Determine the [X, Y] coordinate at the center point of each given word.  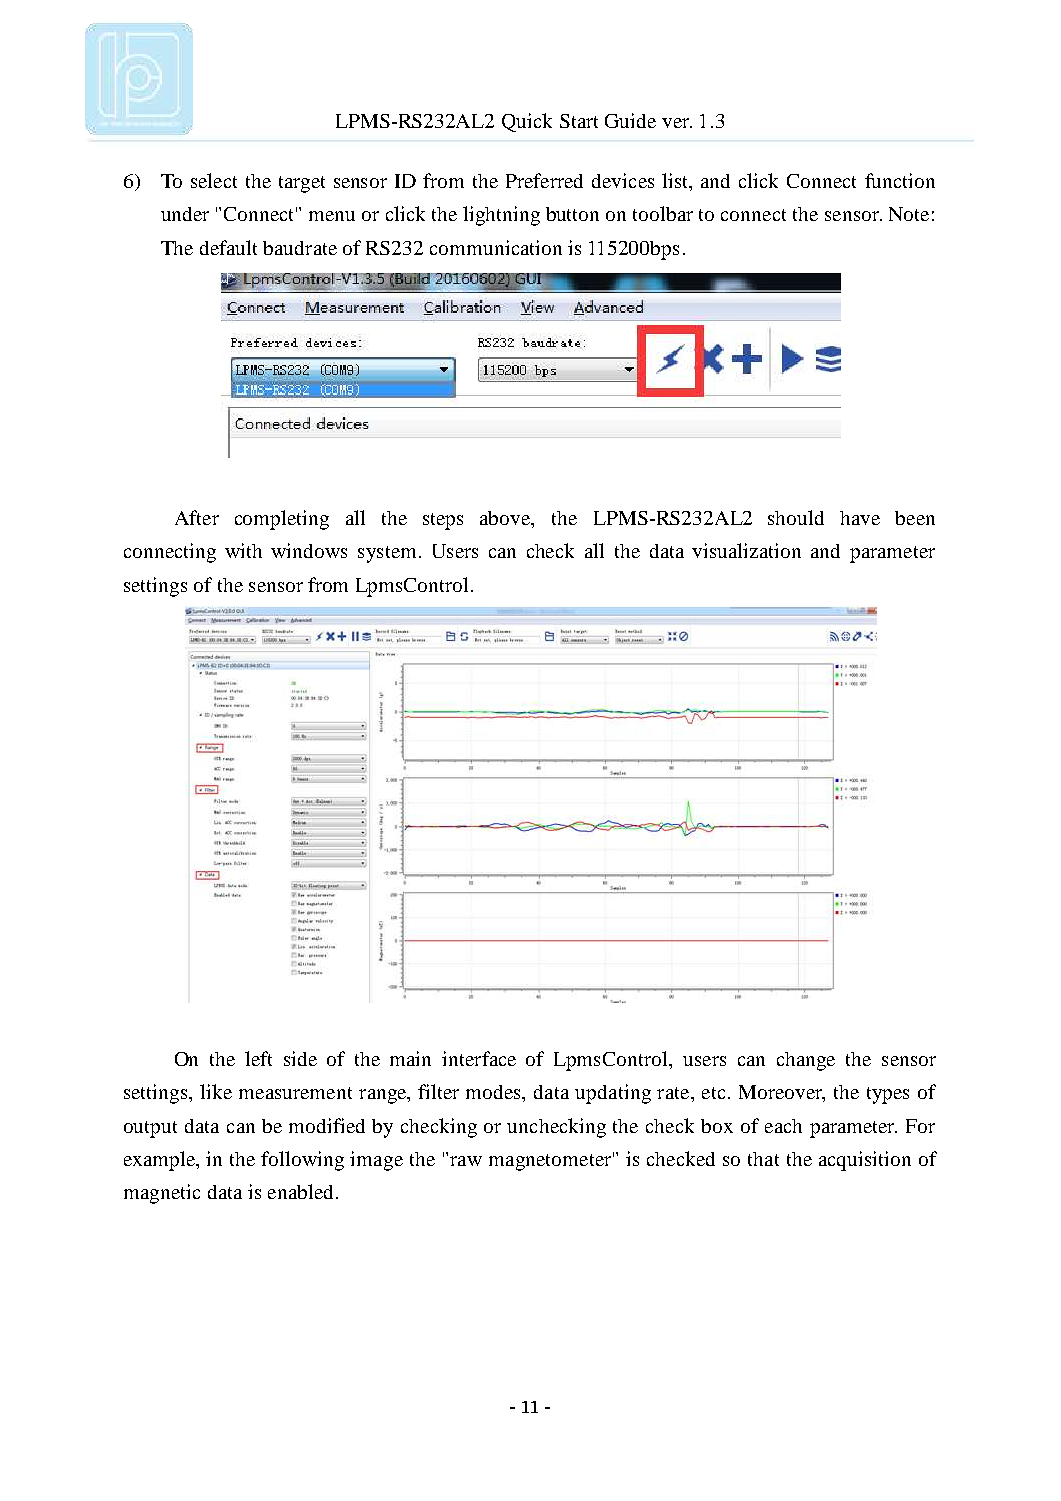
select [214, 180]
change [806, 1061]
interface [479, 1058]
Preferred [544, 180]
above [506, 519]
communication [496, 247]
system [387, 554]
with [243, 550]
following [302, 1161]
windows [309, 550]
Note [909, 214]
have [860, 518]
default [228, 247]
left [258, 1058]
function [900, 180]
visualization [746, 550]
